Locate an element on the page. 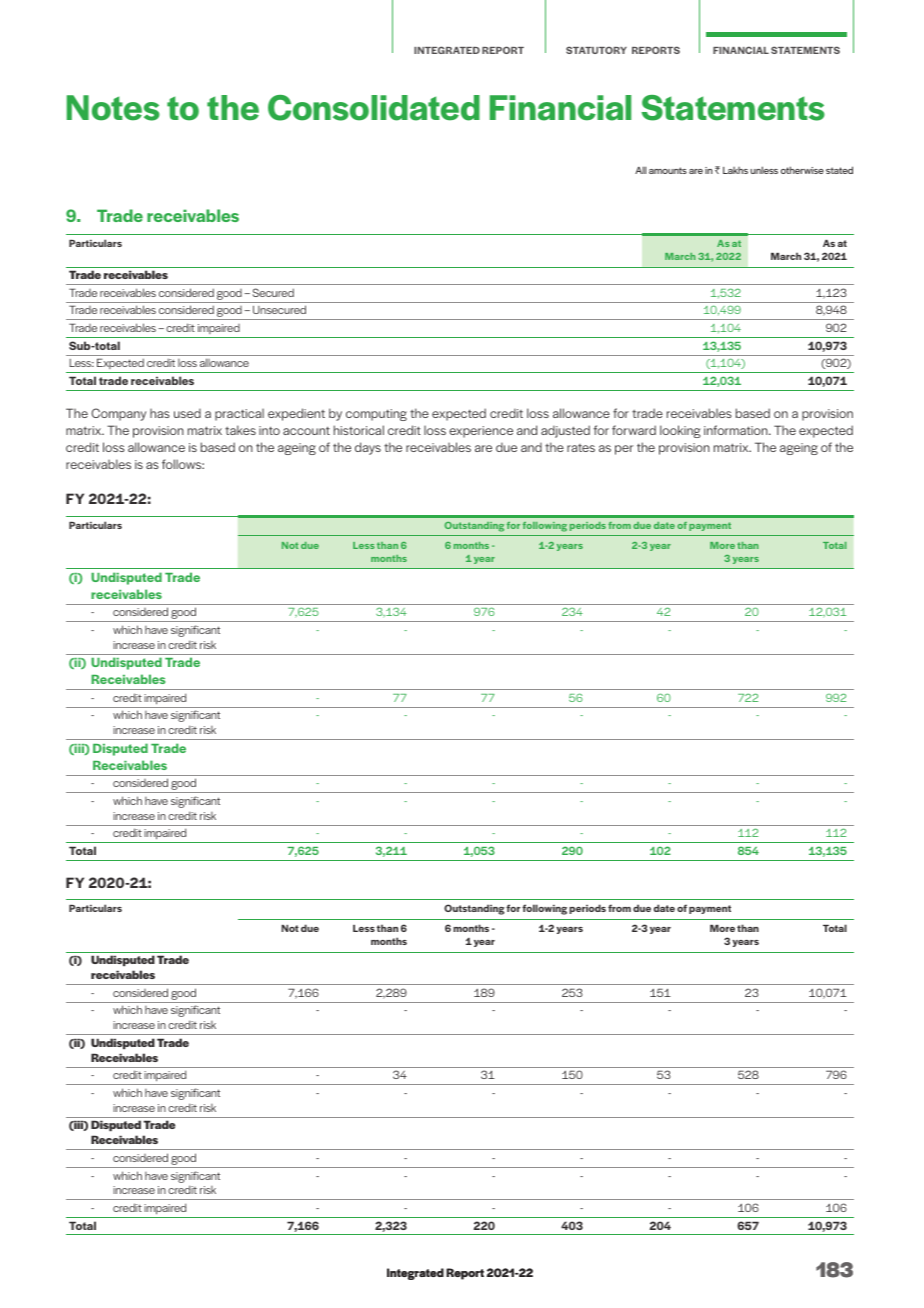 The width and height of the image is (924, 1308). STATUTORY is located at coordinates (596, 50).
